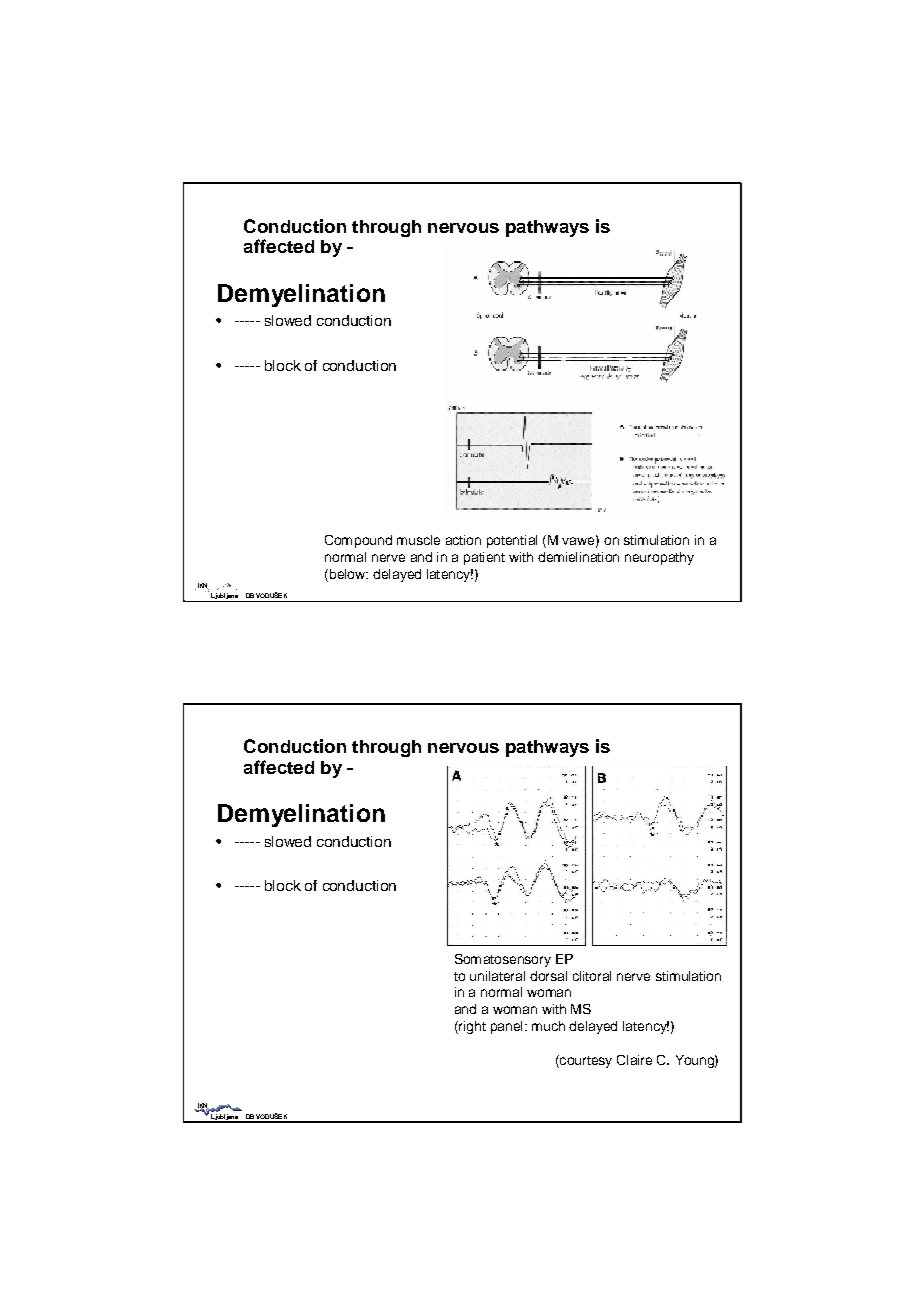  Describe the element at coordinates (347, 575) in the document. I see `below` at that location.
